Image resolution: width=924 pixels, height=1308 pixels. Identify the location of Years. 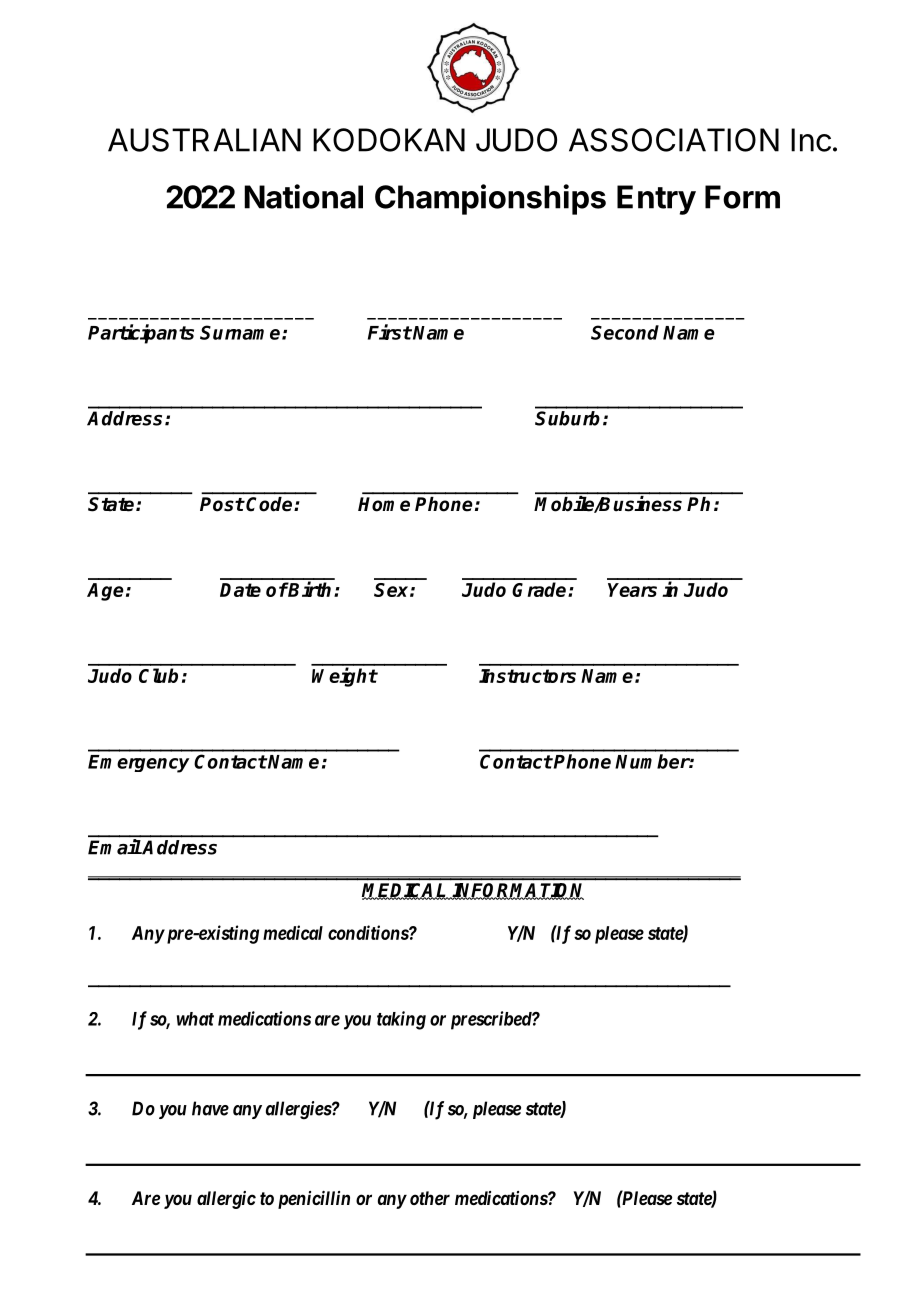
(632, 590).
